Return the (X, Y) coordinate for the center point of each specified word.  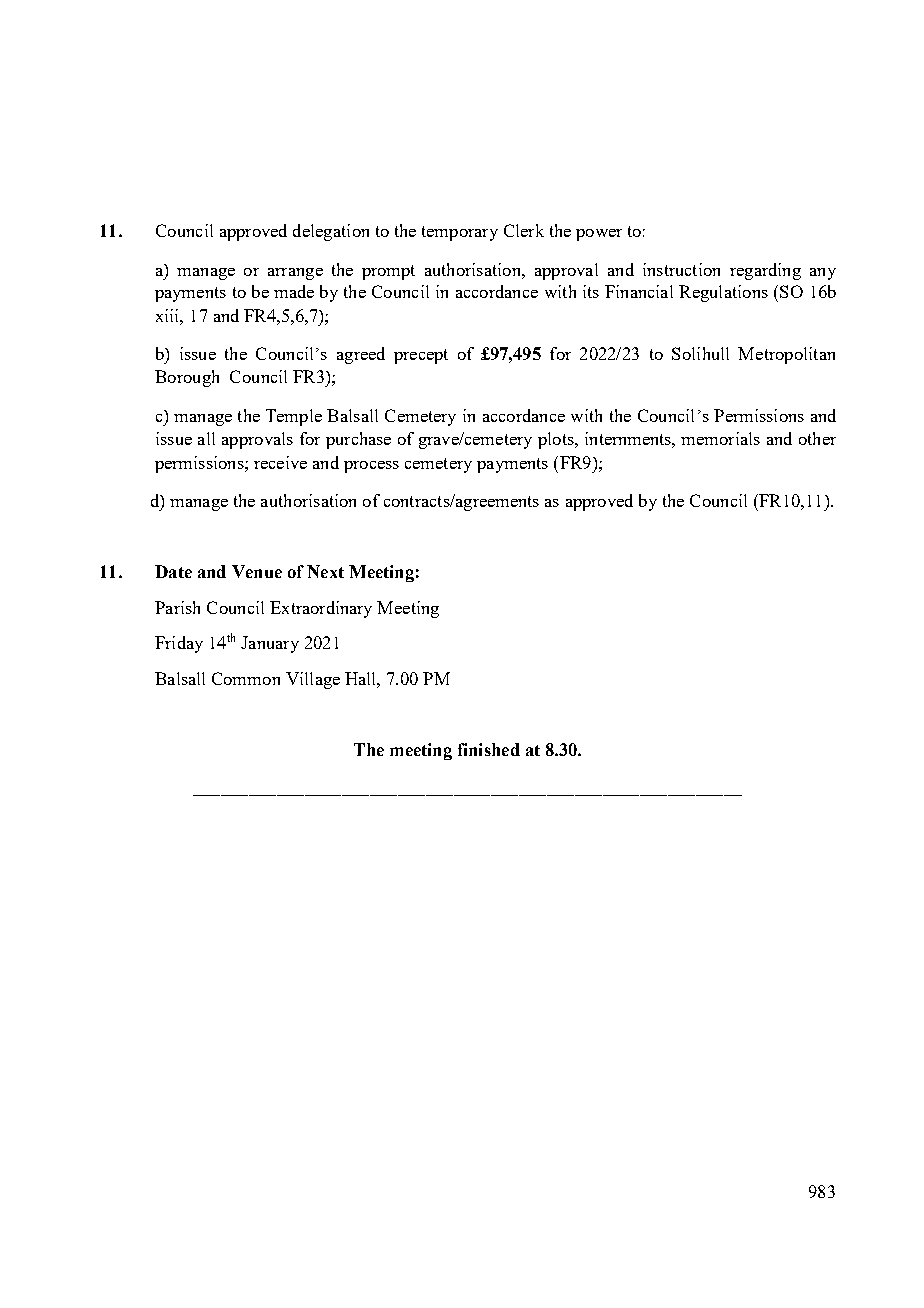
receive (280, 462)
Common (246, 678)
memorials (720, 438)
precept (421, 356)
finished (489, 749)
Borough (187, 378)
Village (313, 680)
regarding (765, 271)
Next (325, 571)
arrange (295, 274)
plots (557, 440)
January (270, 644)
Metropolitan (786, 355)
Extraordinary (321, 609)
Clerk (524, 230)
